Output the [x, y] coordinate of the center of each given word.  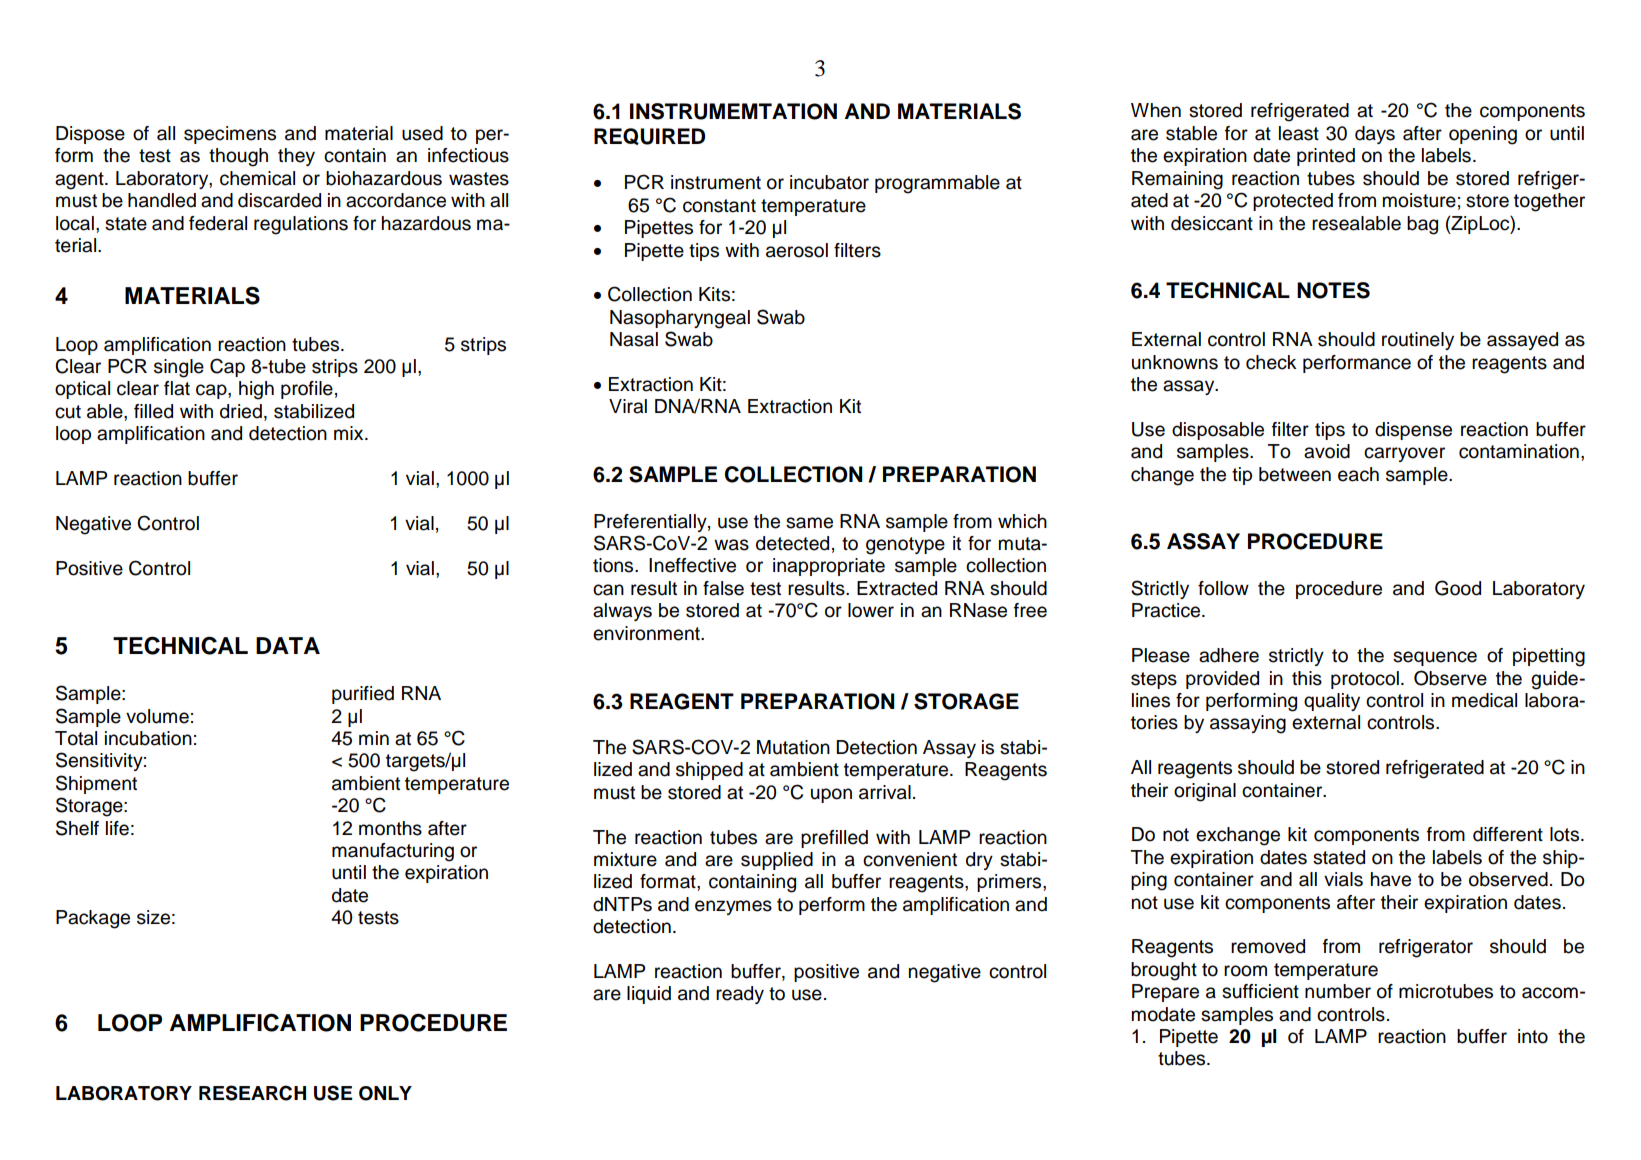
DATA [288, 645]
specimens [230, 135]
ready [740, 995]
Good [1458, 588]
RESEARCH [252, 1093]
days [1375, 135]
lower [871, 610]
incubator [829, 182]
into [1533, 1036]
